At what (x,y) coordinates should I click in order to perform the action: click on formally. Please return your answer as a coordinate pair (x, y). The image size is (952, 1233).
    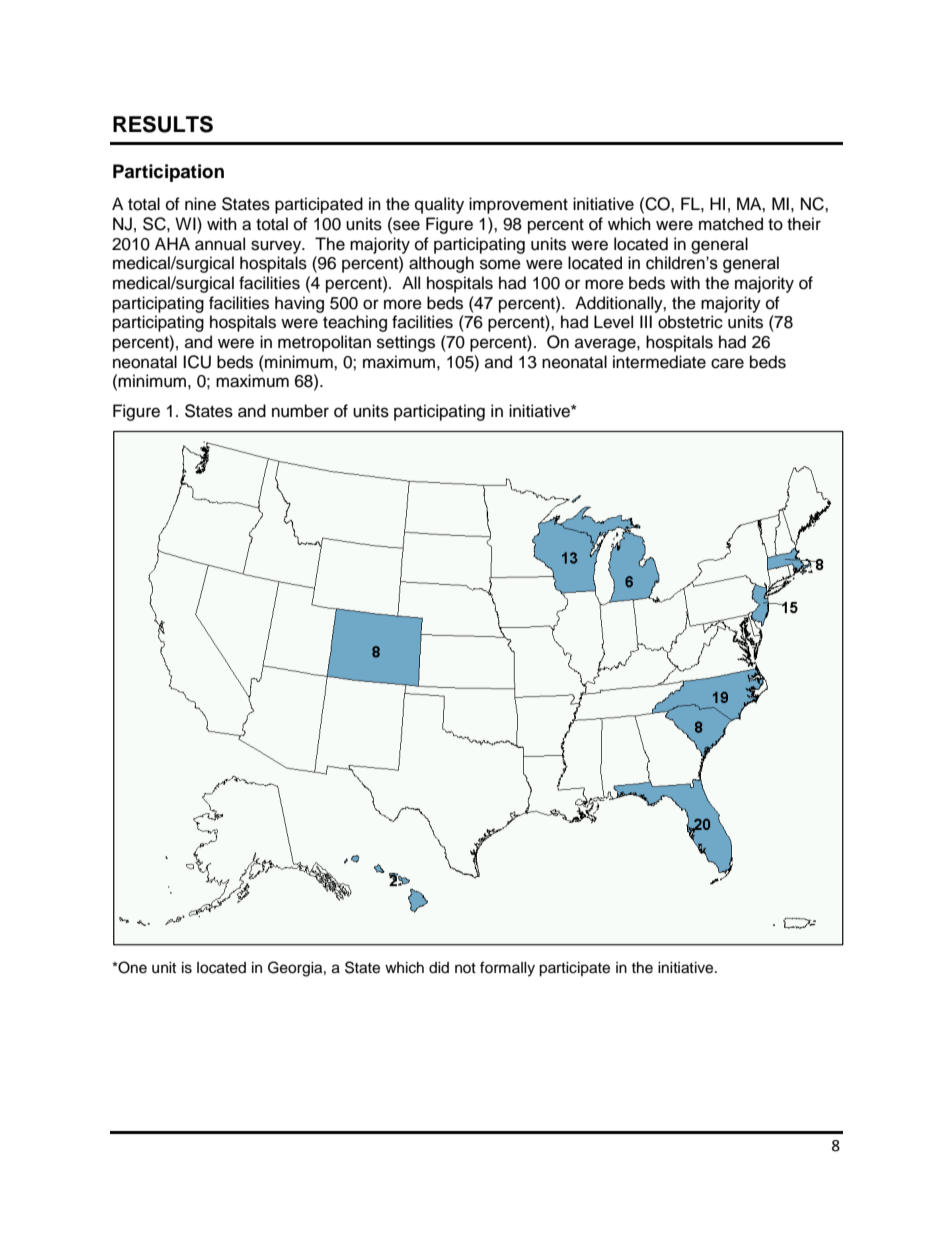
    Looking at the image, I should click on (507, 969).
